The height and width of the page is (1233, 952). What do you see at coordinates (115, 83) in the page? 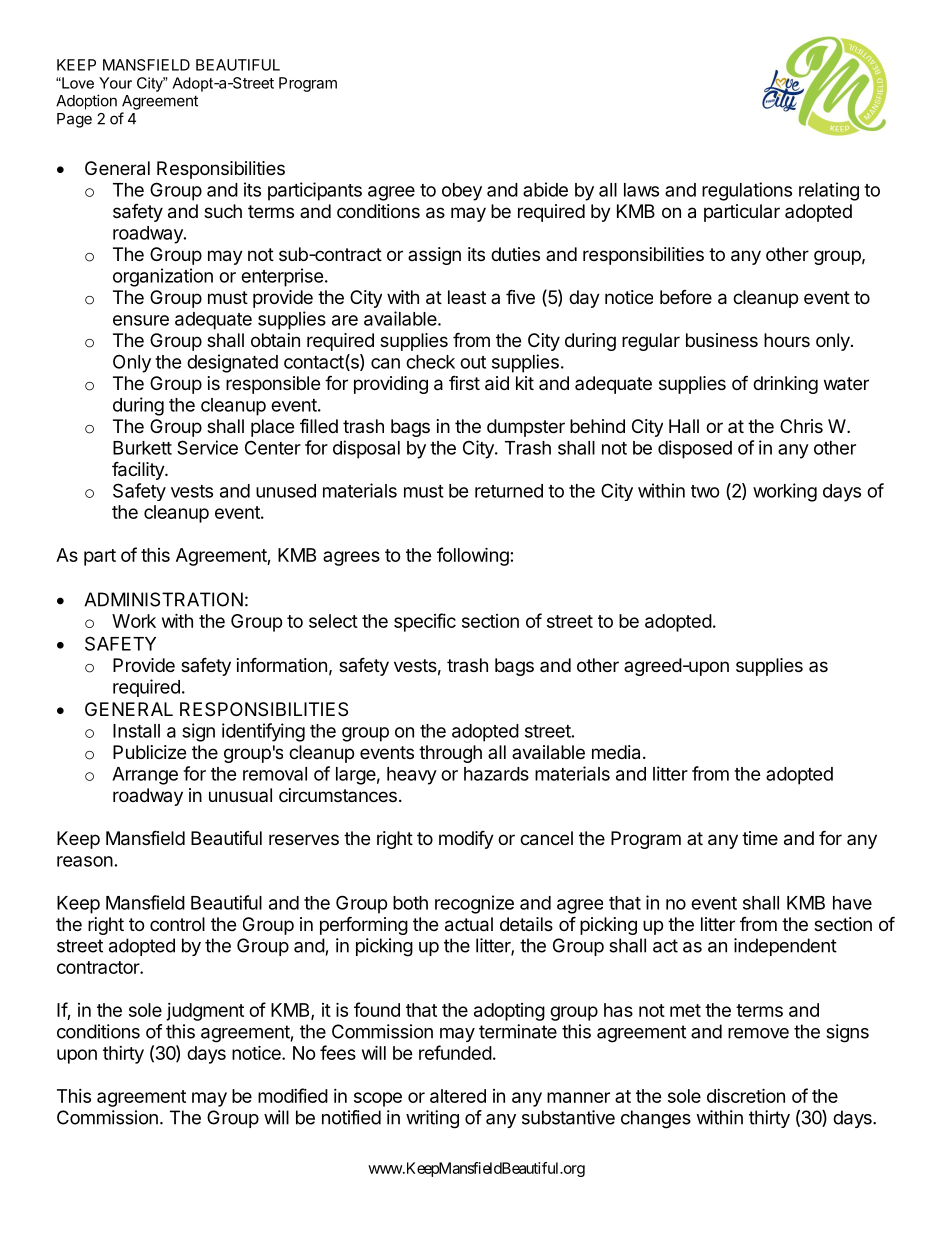
I see `Your` at bounding box center [115, 83].
